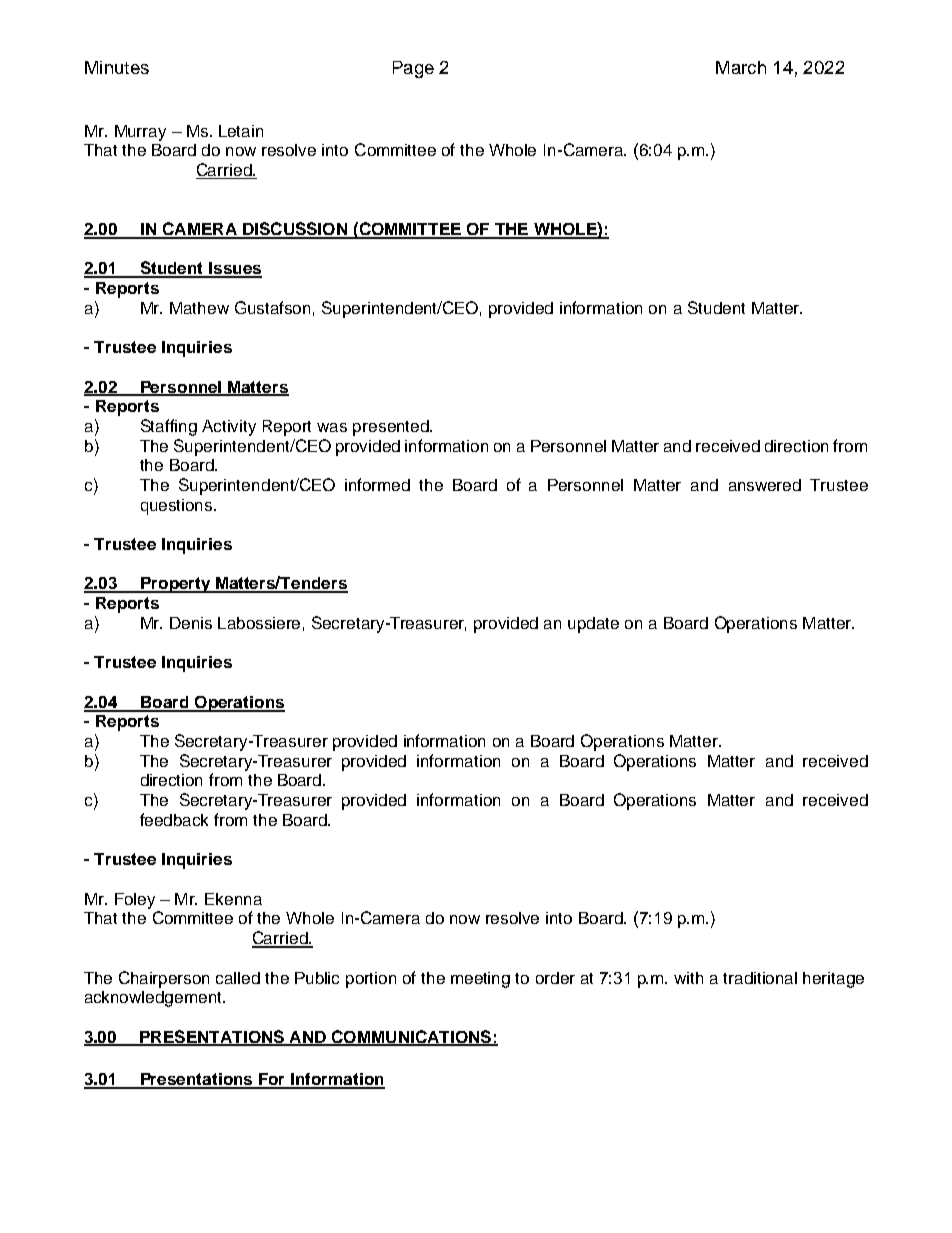 The height and width of the image is (1233, 952). What do you see at coordinates (593, 625) in the image?
I see `update` at bounding box center [593, 625].
